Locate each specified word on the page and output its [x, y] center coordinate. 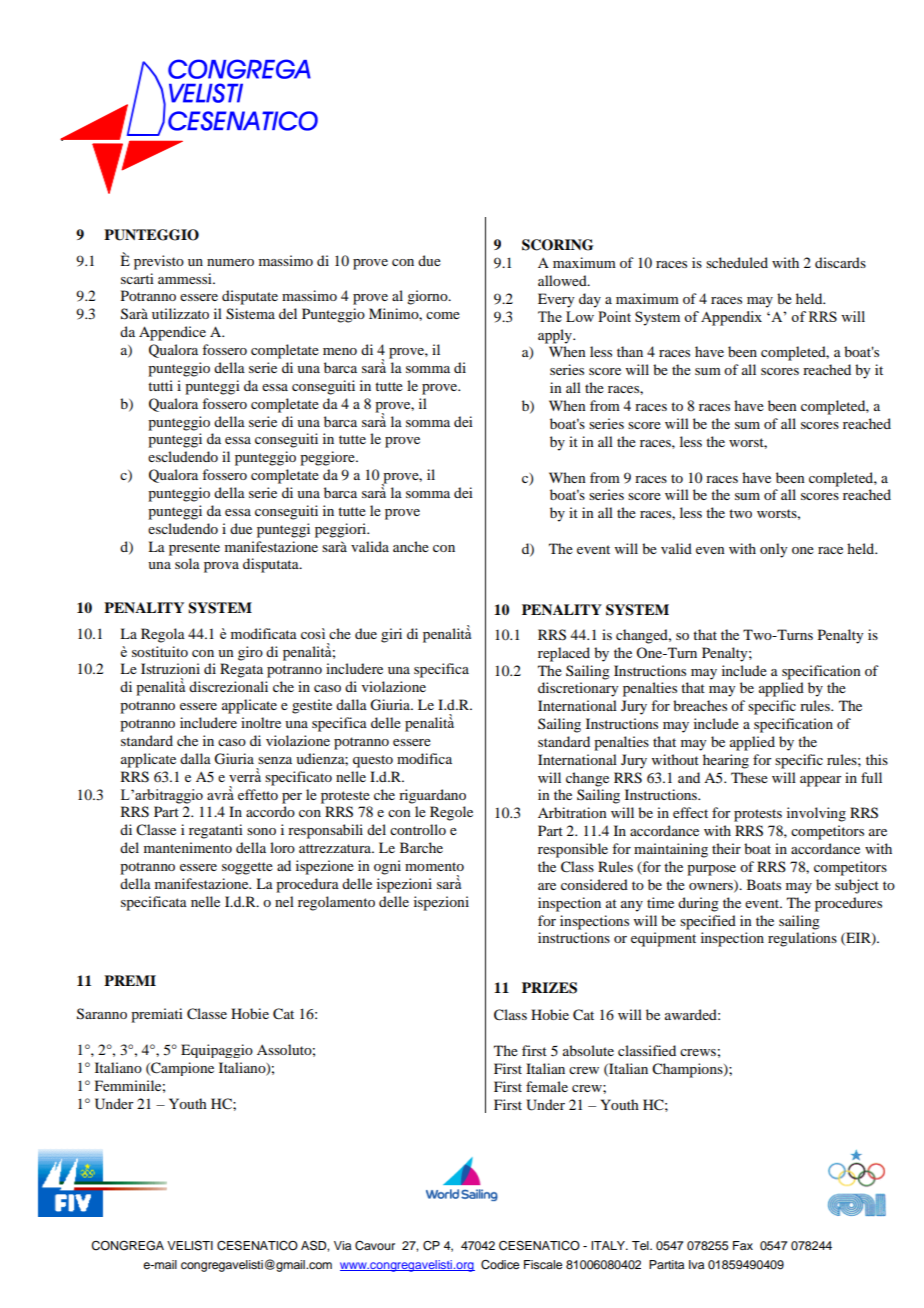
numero [230, 262]
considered [594, 884]
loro [282, 847]
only [773, 550]
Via [342, 1245]
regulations [802, 939]
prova [221, 567]
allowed [563, 280]
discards [840, 262]
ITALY [609, 1245]
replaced [564, 654]
